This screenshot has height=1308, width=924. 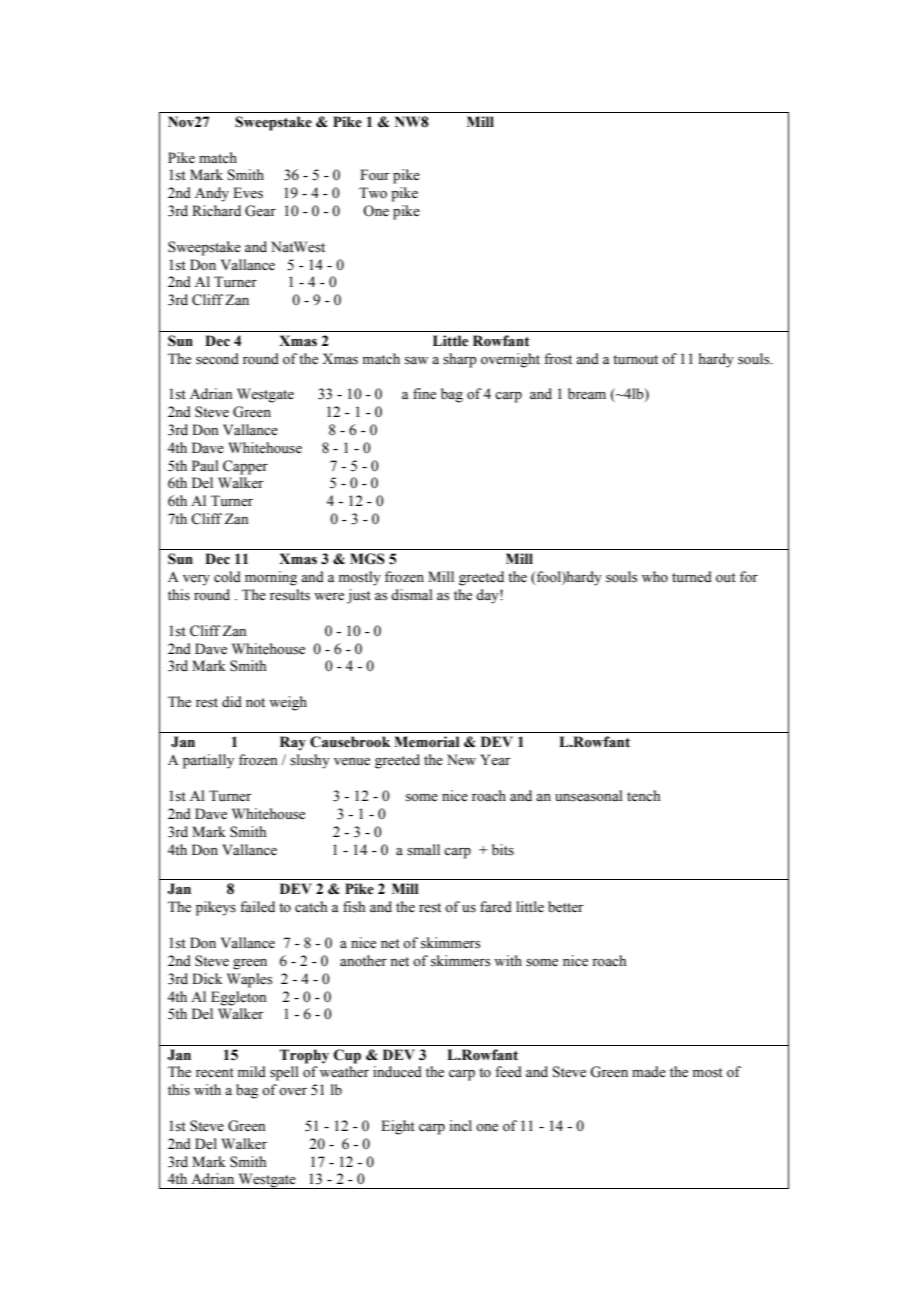 What do you see at coordinates (587, 394) in the screenshot?
I see `bream` at bounding box center [587, 394].
